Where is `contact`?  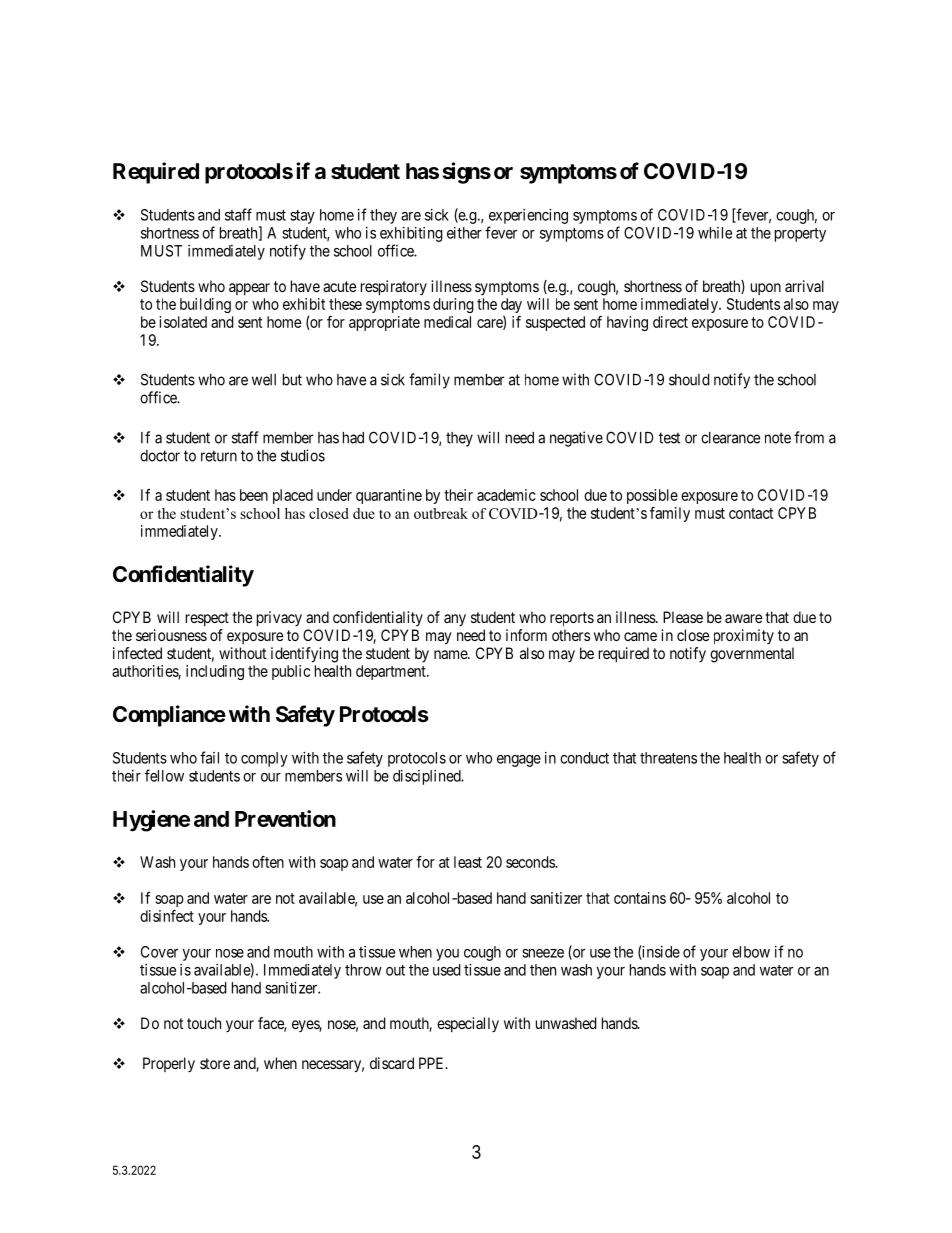
contact is located at coordinates (751, 513).
